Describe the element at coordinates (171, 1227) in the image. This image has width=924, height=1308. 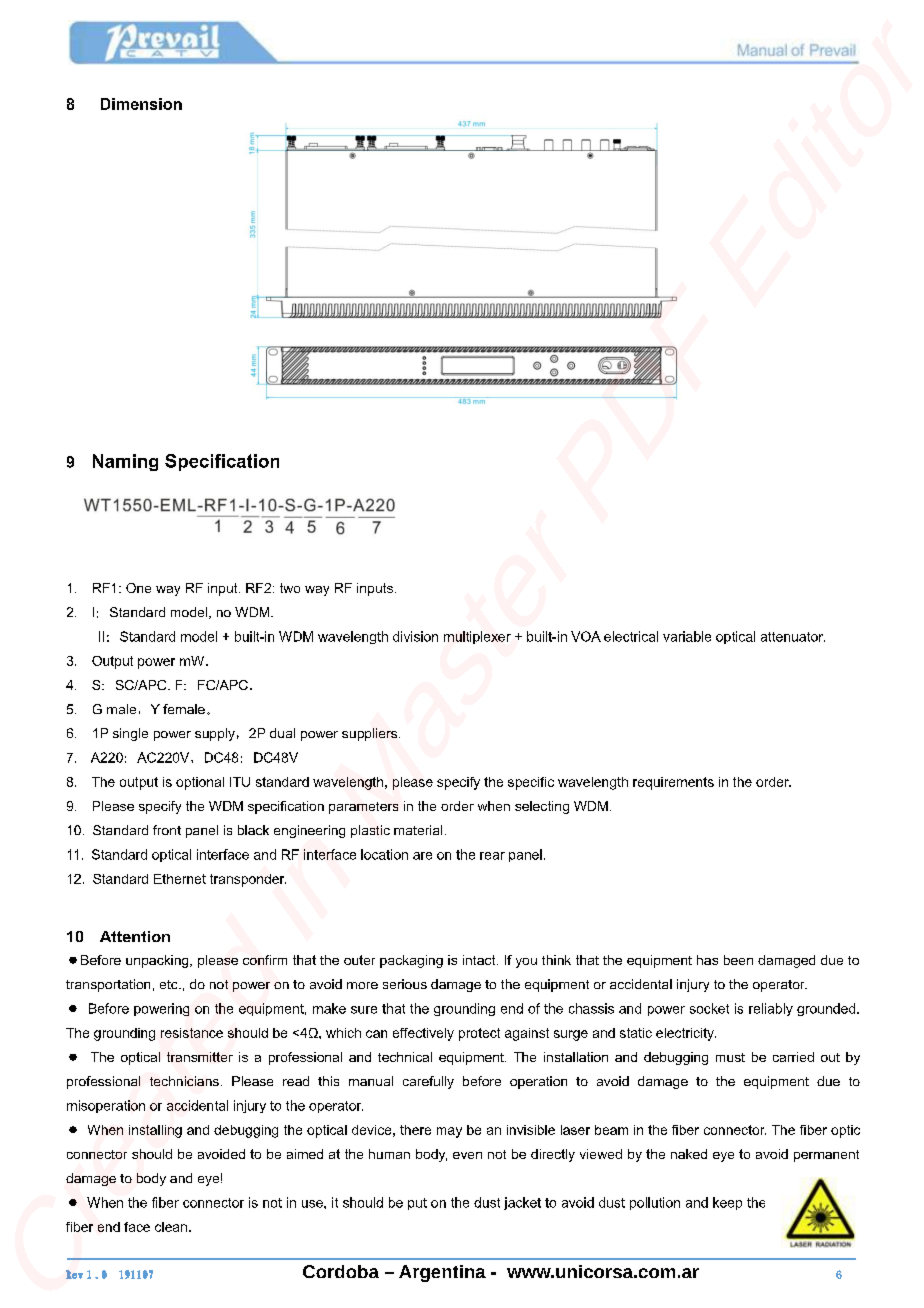
I see `clean` at that location.
